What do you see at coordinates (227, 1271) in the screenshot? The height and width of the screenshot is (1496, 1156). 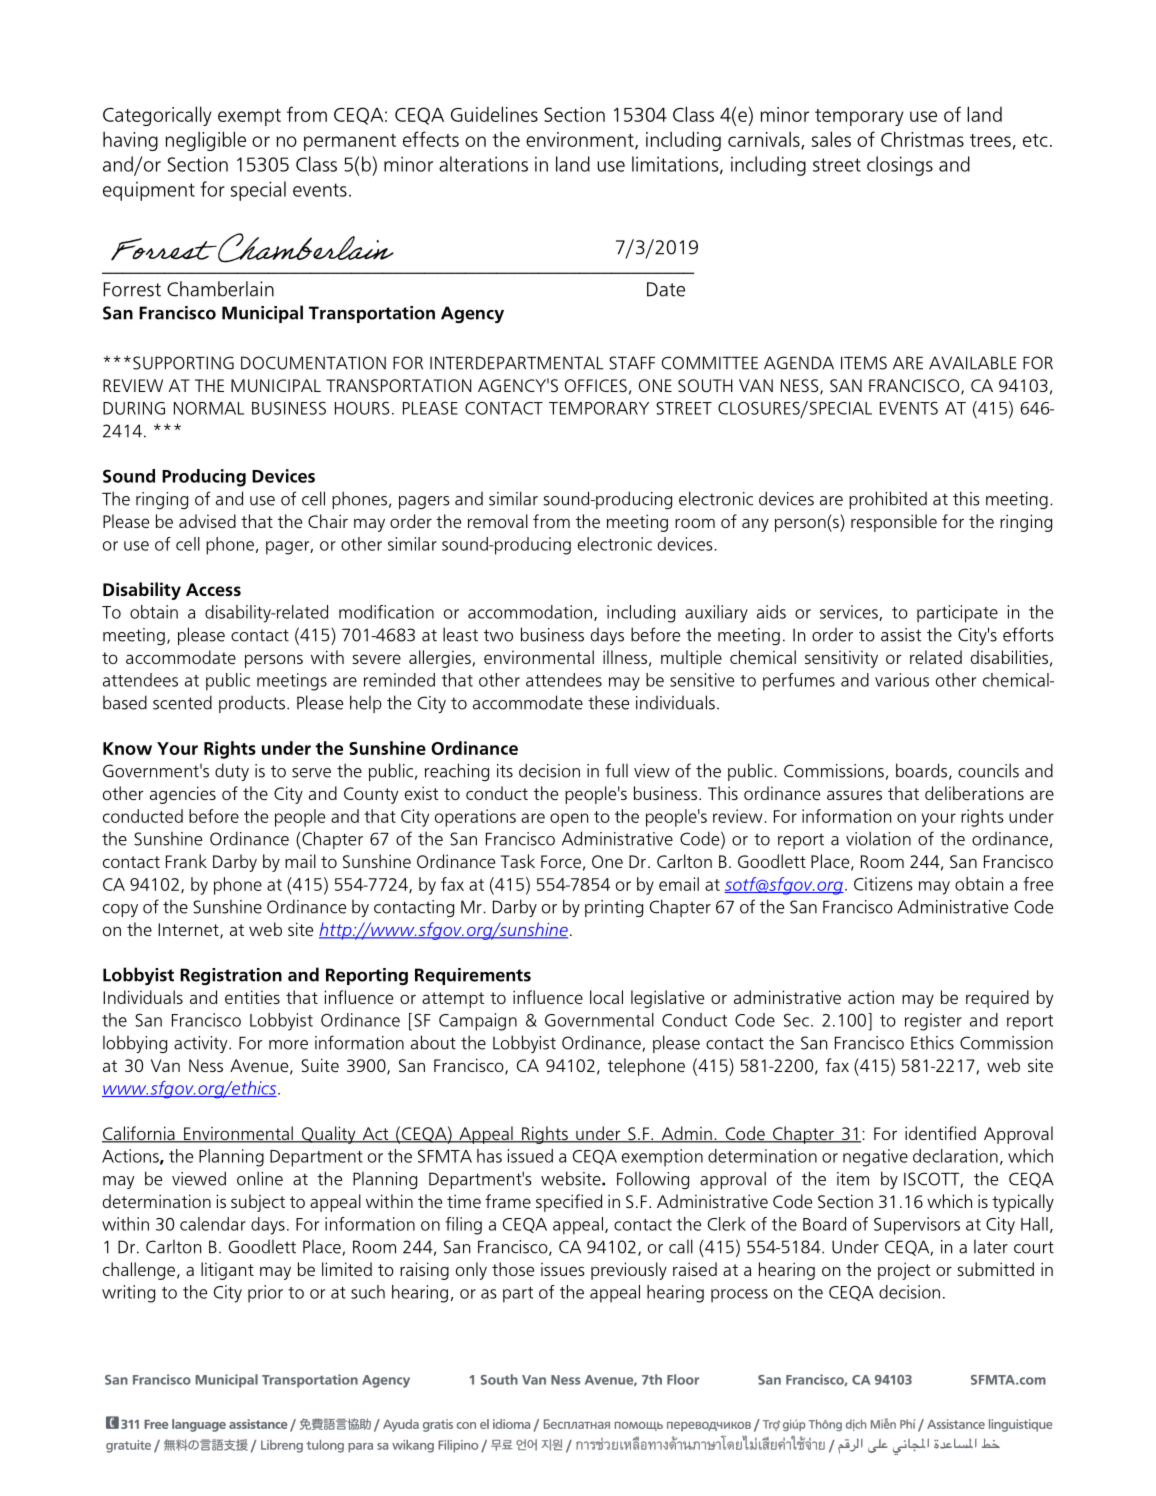 I see `litigant` at bounding box center [227, 1271].
